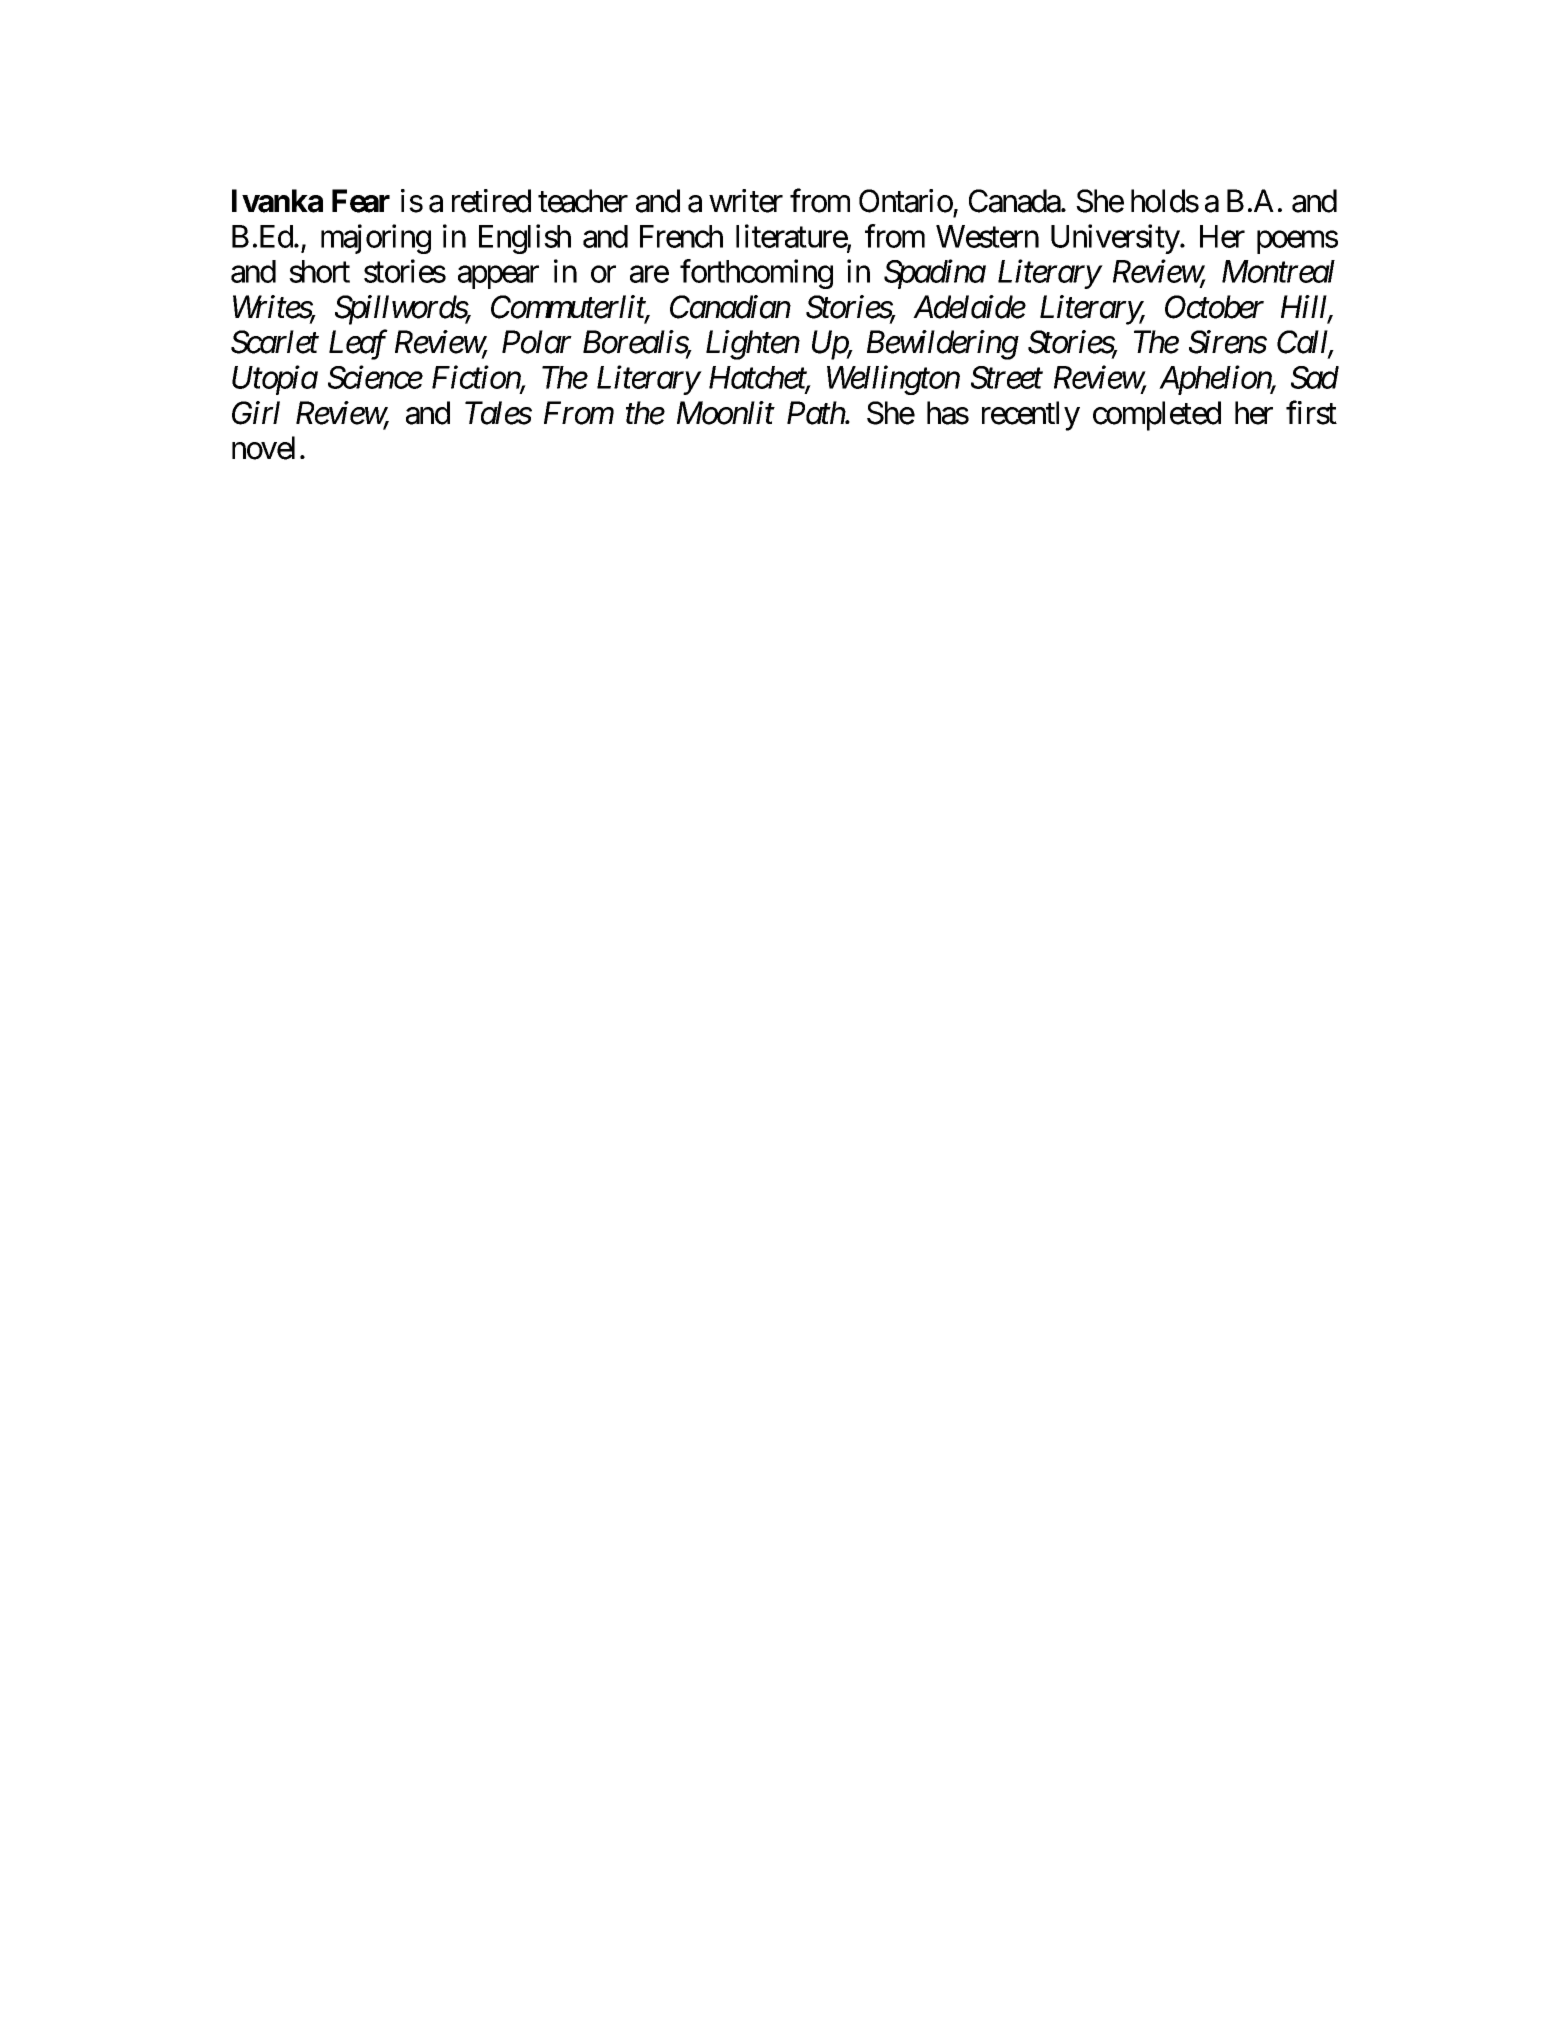  I want to click on novel, so click(263, 448).
